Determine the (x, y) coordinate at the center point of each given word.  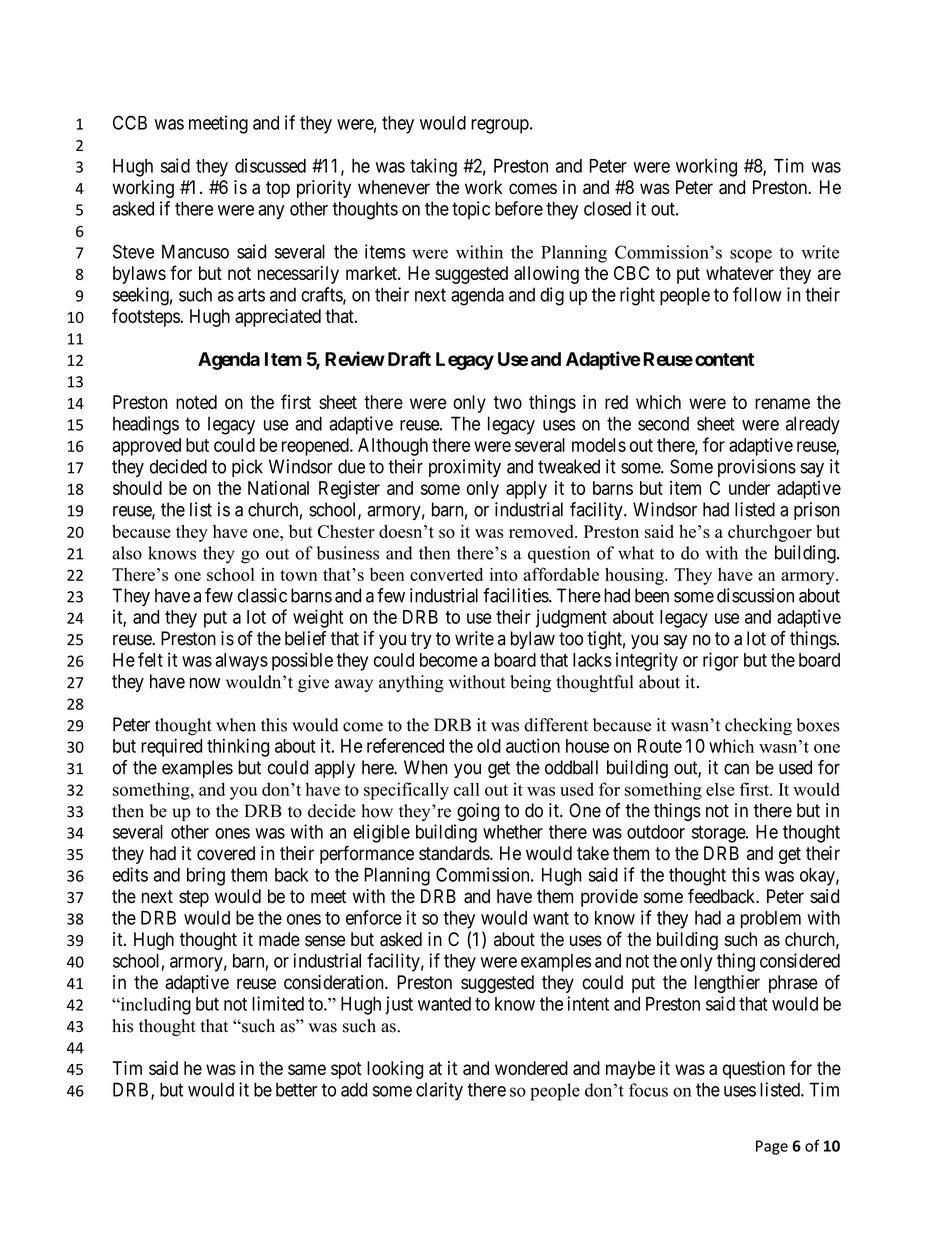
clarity (439, 1091)
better (297, 1089)
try (421, 640)
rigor (721, 661)
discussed (270, 165)
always (241, 662)
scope (751, 256)
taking (433, 167)
